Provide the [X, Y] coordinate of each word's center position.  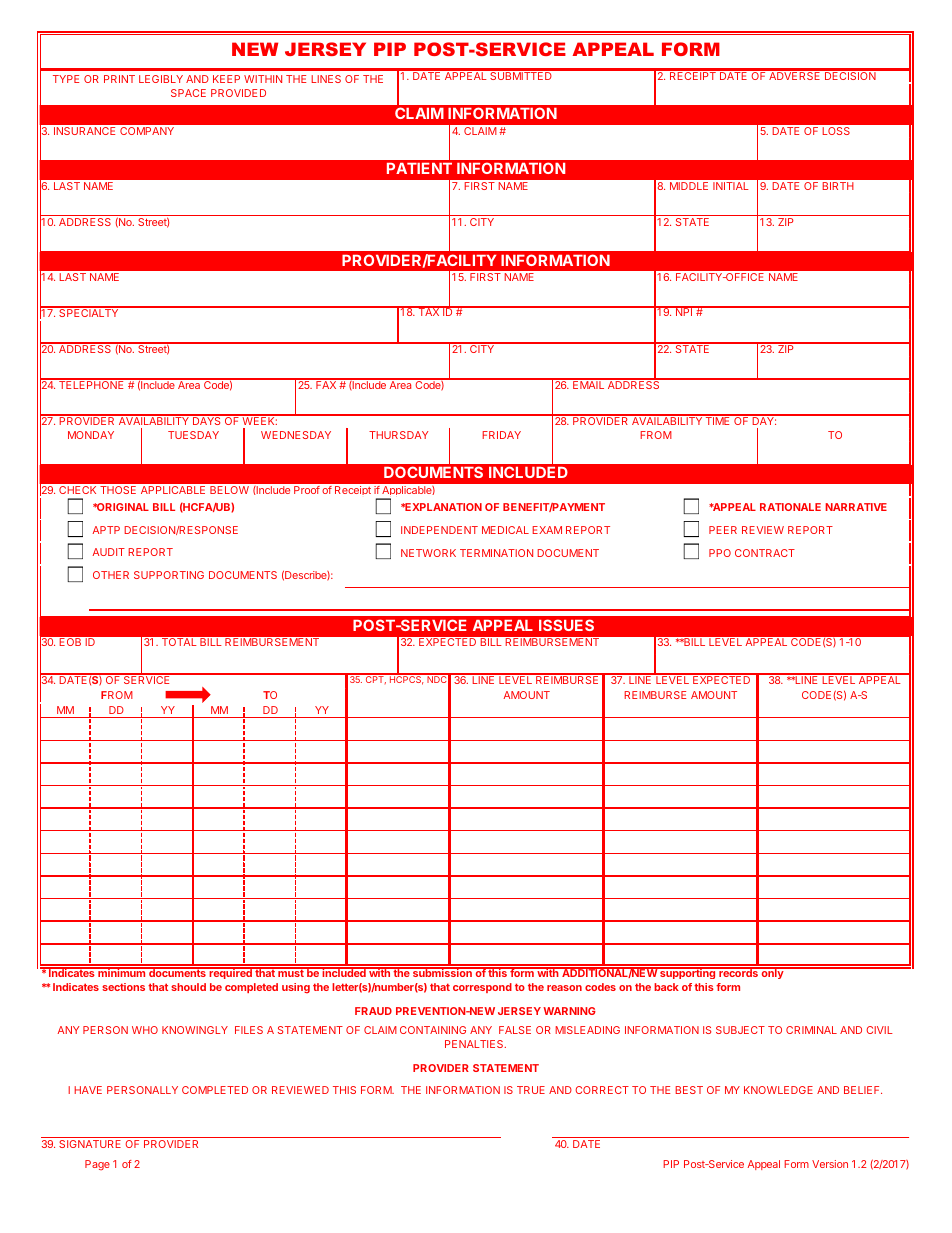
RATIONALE [790, 507]
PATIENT [419, 168]
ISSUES [566, 625]
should [188, 987]
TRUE [531, 1090]
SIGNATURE [90, 1144]
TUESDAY [193, 435]
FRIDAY [501, 435]
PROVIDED [238, 93]
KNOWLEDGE [778, 1090]
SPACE [188, 93]
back [666, 987]
